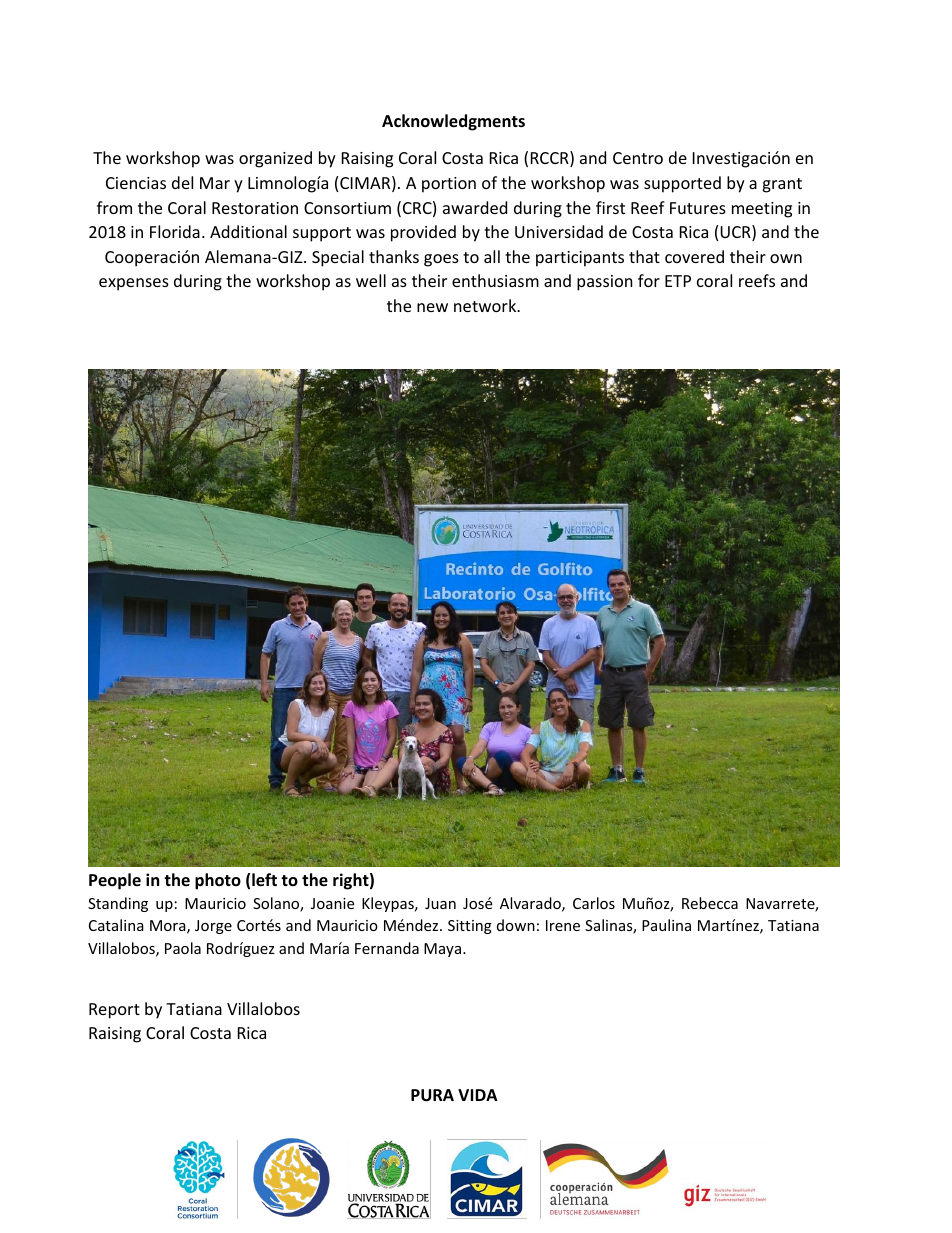 This screenshot has height=1233, width=952. What do you see at coordinates (218, 881) in the screenshot?
I see `photo` at bounding box center [218, 881].
